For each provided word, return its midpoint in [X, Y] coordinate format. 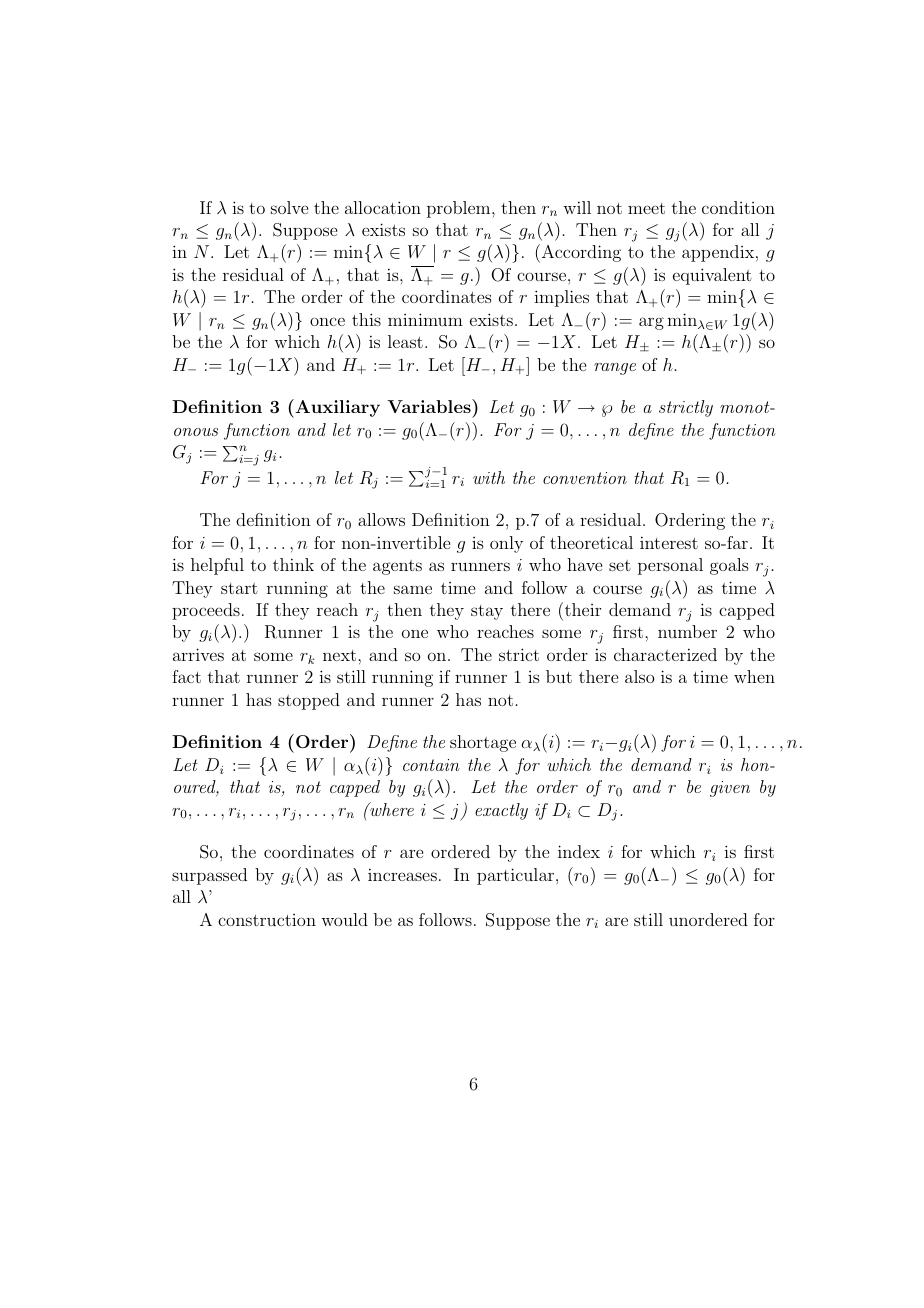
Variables [430, 406]
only [506, 544]
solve [289, 207]
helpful [217, 566]
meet [646, 208]
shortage [483, 743]
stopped [309, 701]
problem [460, 209]
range [615, 369]
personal [670, 566]
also [639, 676]
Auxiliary [336, 408]
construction [267, 920]
